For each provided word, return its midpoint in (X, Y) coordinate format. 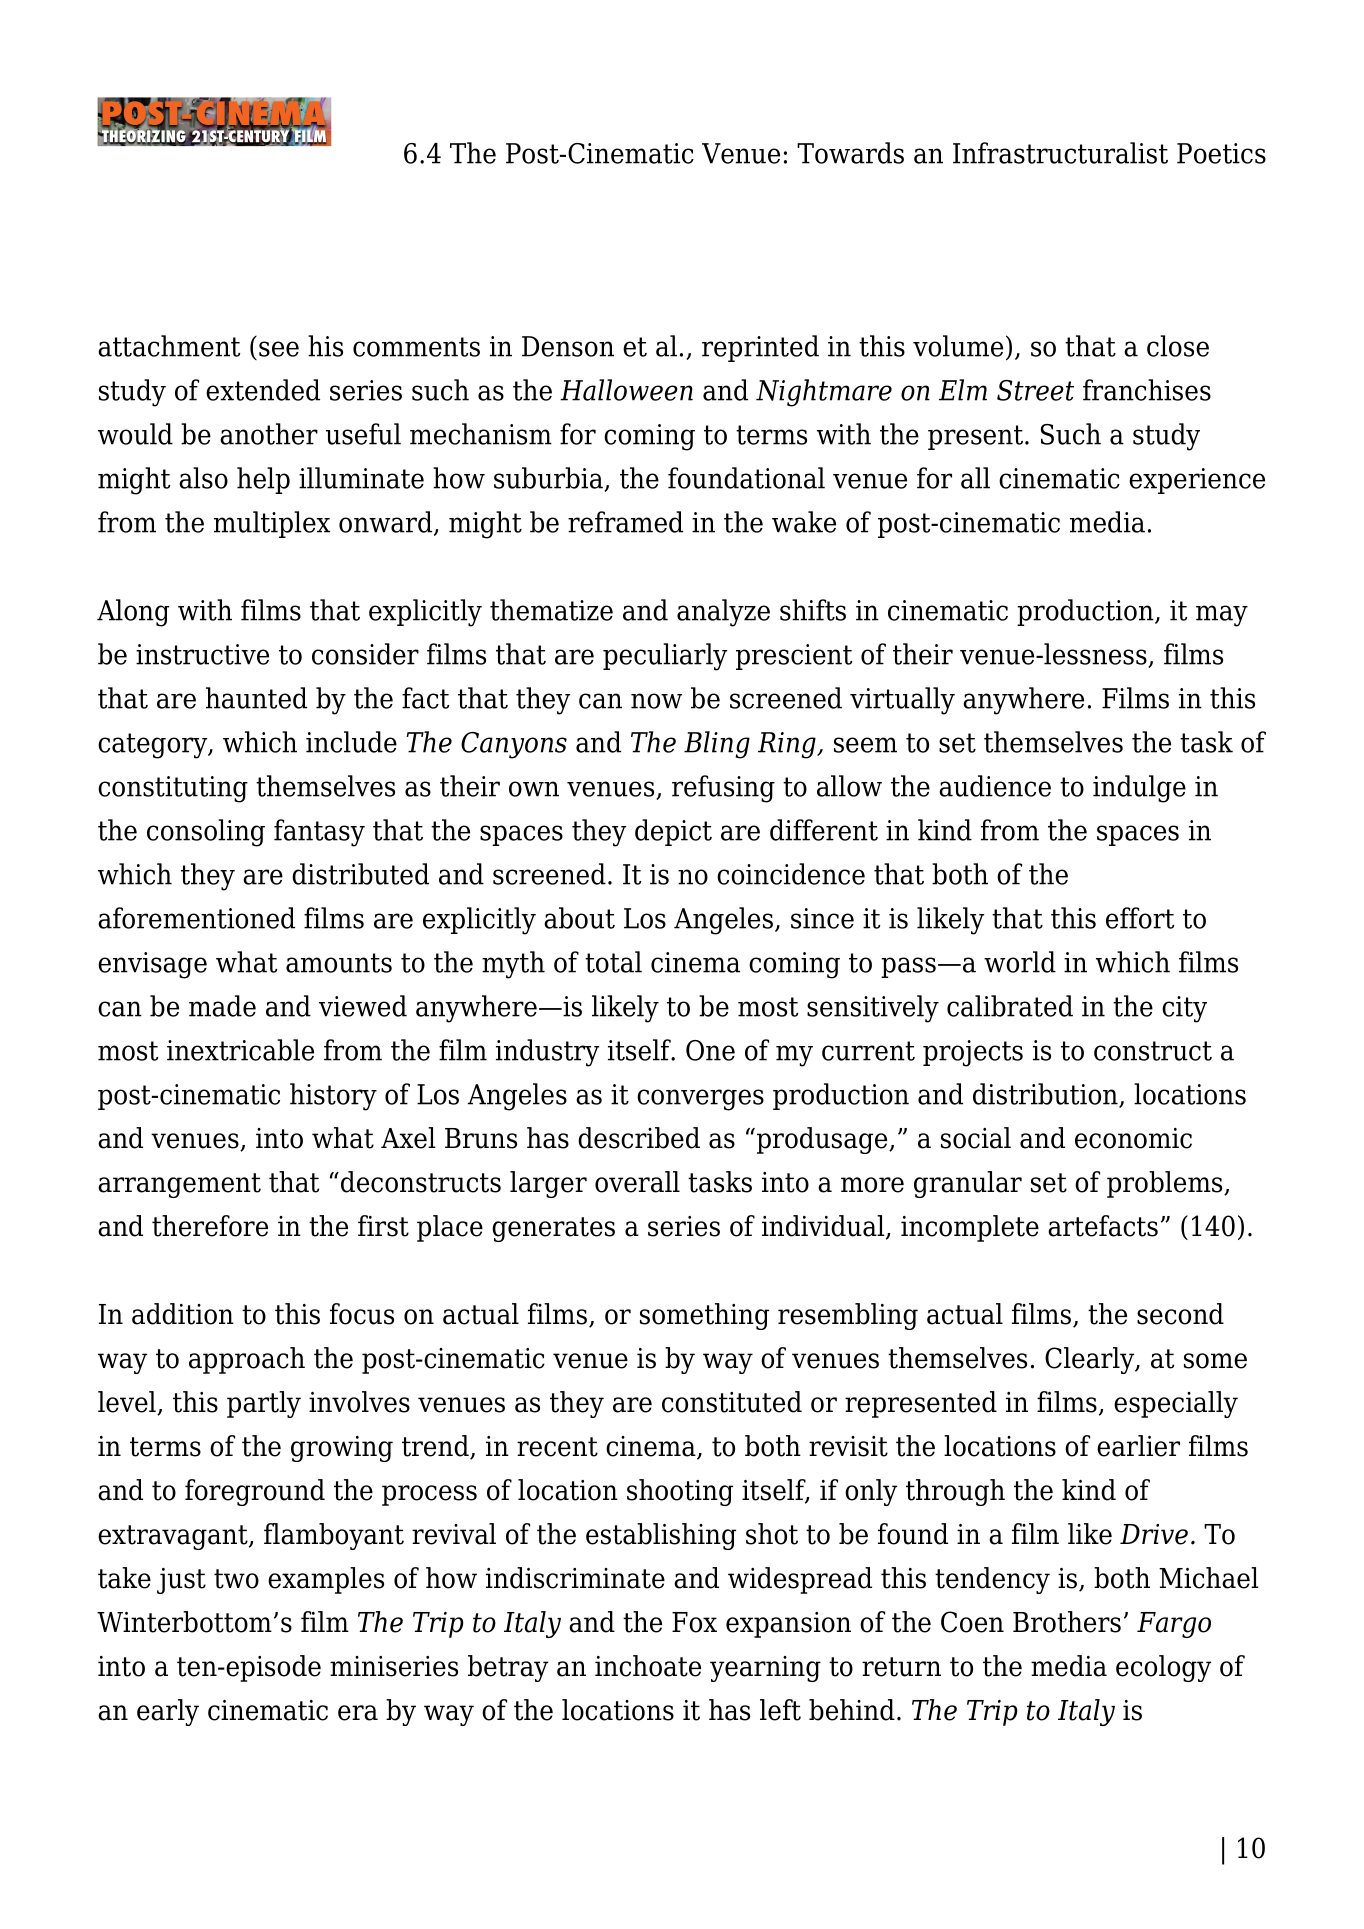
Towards (850, 153)
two (236, 1579)
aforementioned (196, 918)
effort (1140, 918)
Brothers (1067, 1622)
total (613, 962)
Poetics (1221, 153)
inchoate (648, 1666)
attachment (169, 346)
